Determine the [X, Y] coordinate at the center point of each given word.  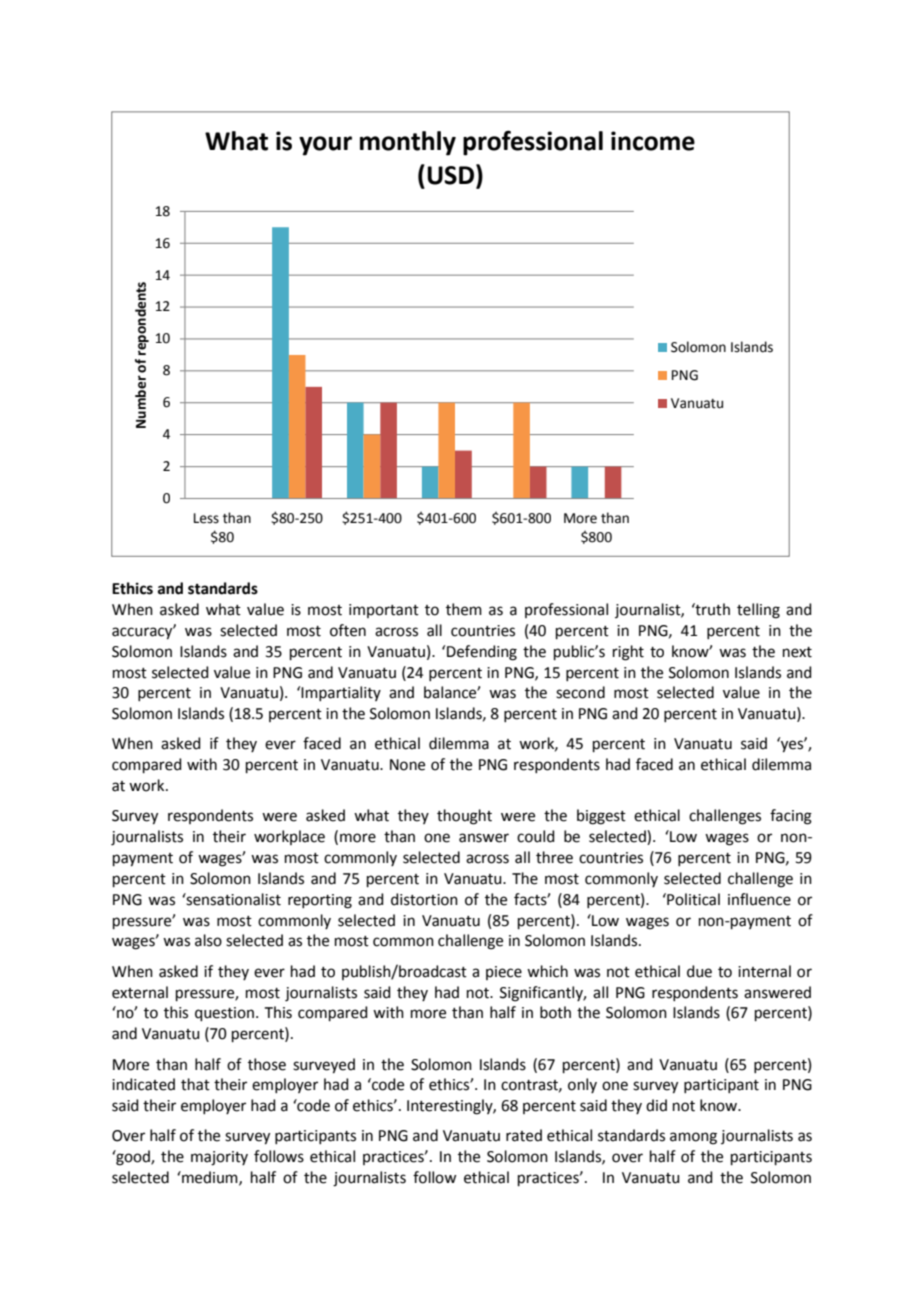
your [325, 146]
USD [452, 174]
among [693, 1138]
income [653, 141]
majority [219, 1158]
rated [524, 1135]
